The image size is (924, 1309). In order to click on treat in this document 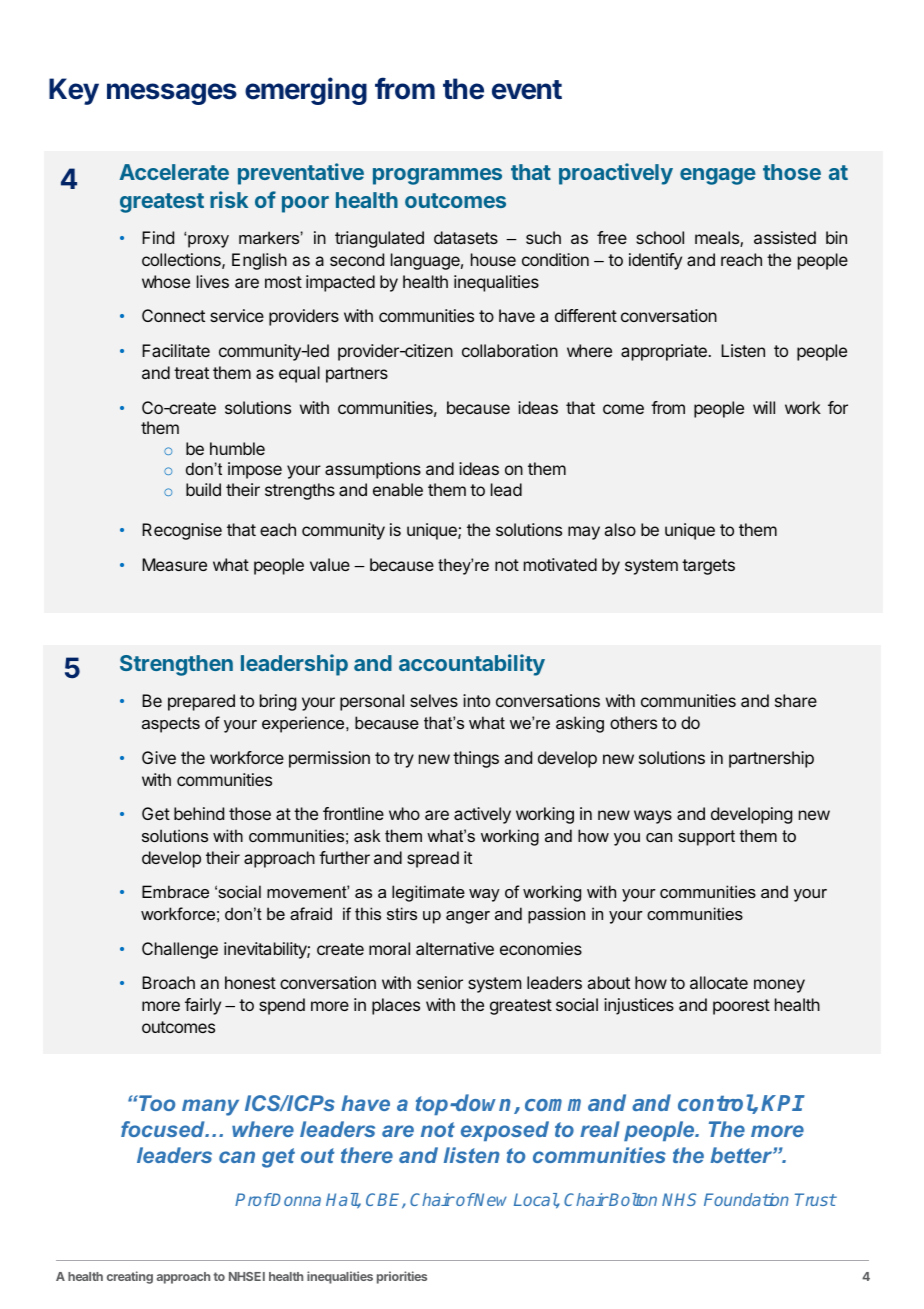, I will do `click(191, 373)`.
